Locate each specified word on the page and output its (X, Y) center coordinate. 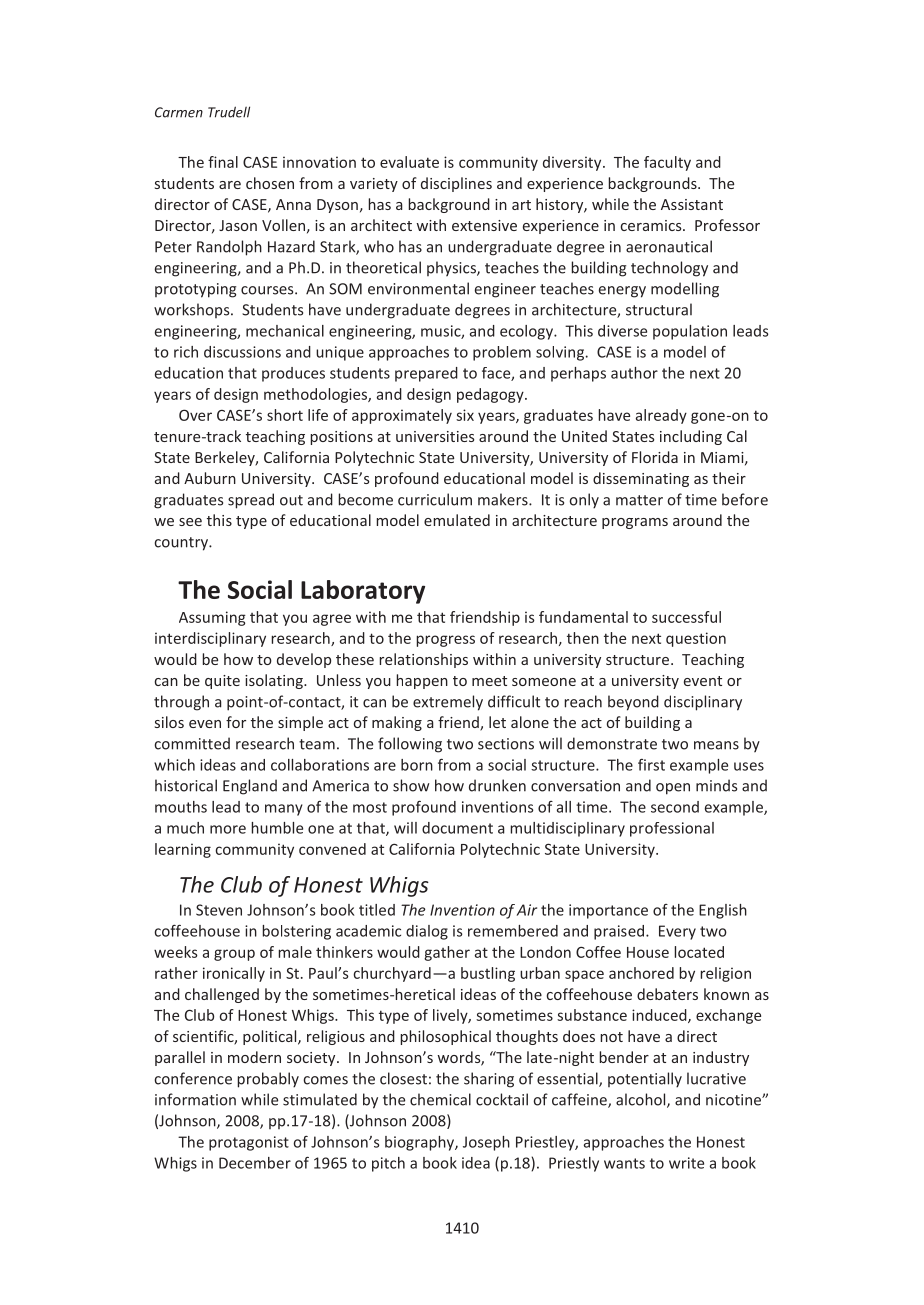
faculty (667, 163)
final (223, 162)
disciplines (456, 184)
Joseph (486, 1143)
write (686, 1163)
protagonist (249, 1143)
